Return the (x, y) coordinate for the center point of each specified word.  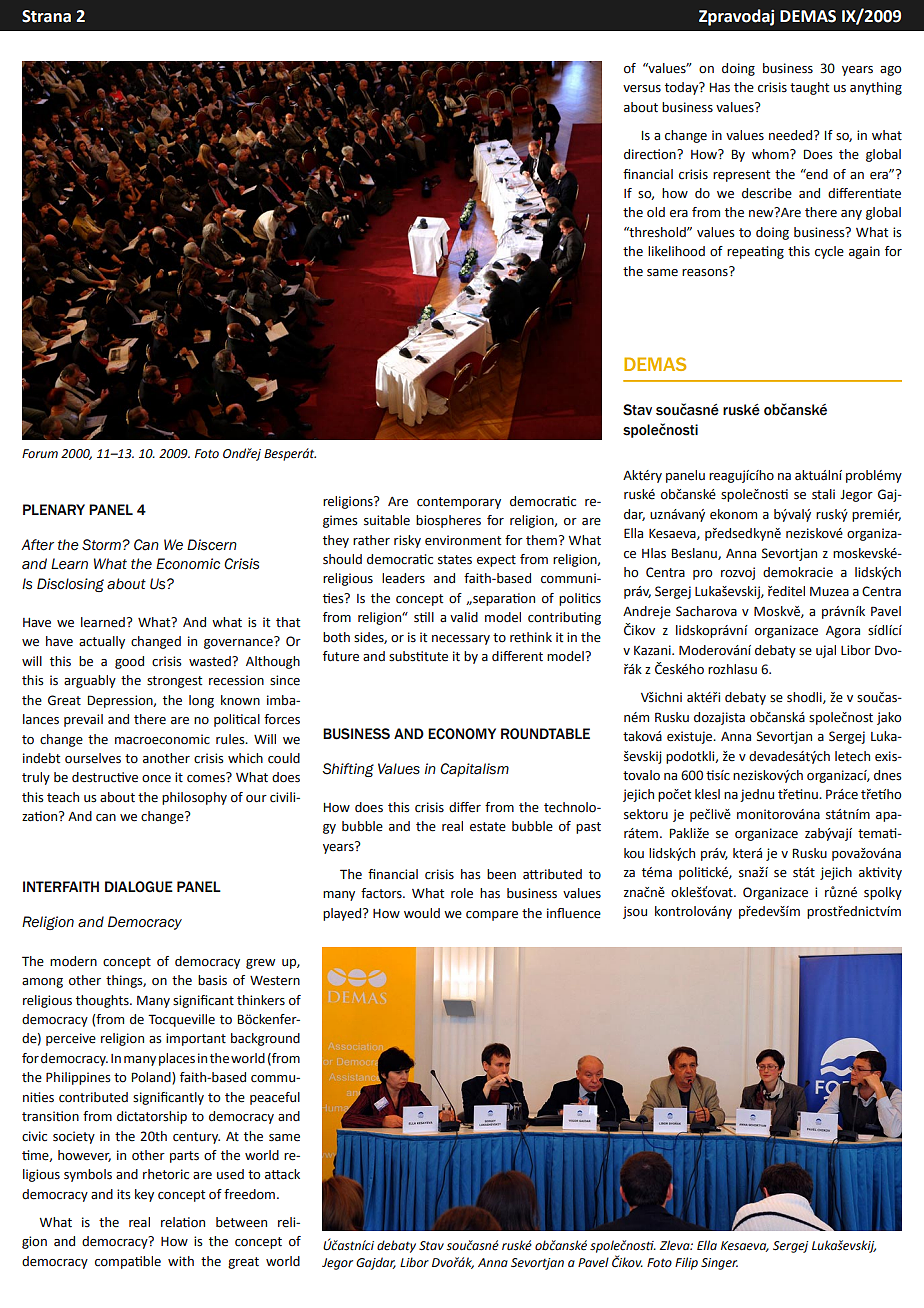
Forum (40, 453)
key (144, 1195)
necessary (461, 640)
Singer (719, 1264)
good (129, 662)
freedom (249, 1194)
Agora (843, 632)
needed (792, 135)
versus (642, 89)
